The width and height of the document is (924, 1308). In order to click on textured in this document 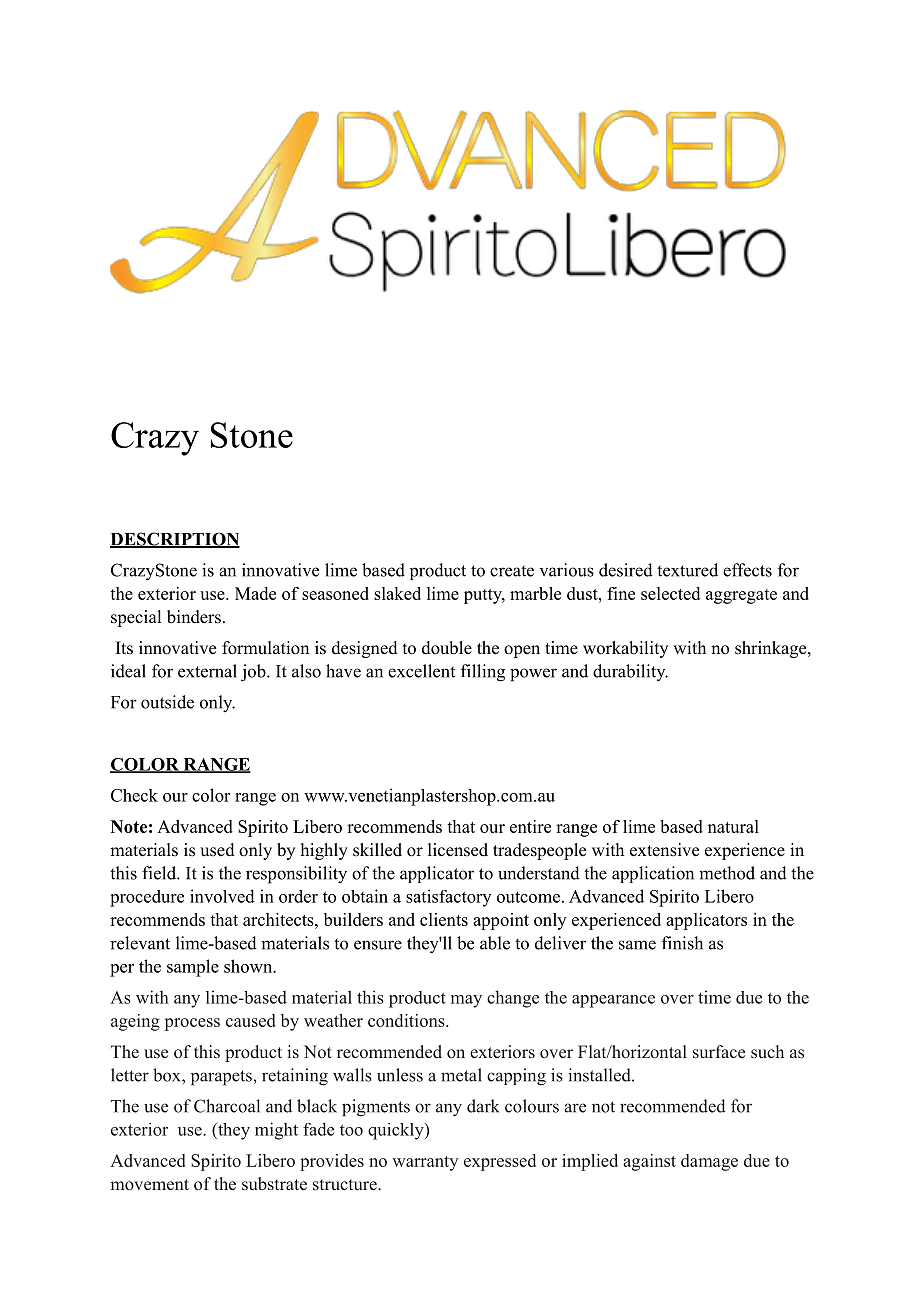, I will do `click(687, 570)`.
